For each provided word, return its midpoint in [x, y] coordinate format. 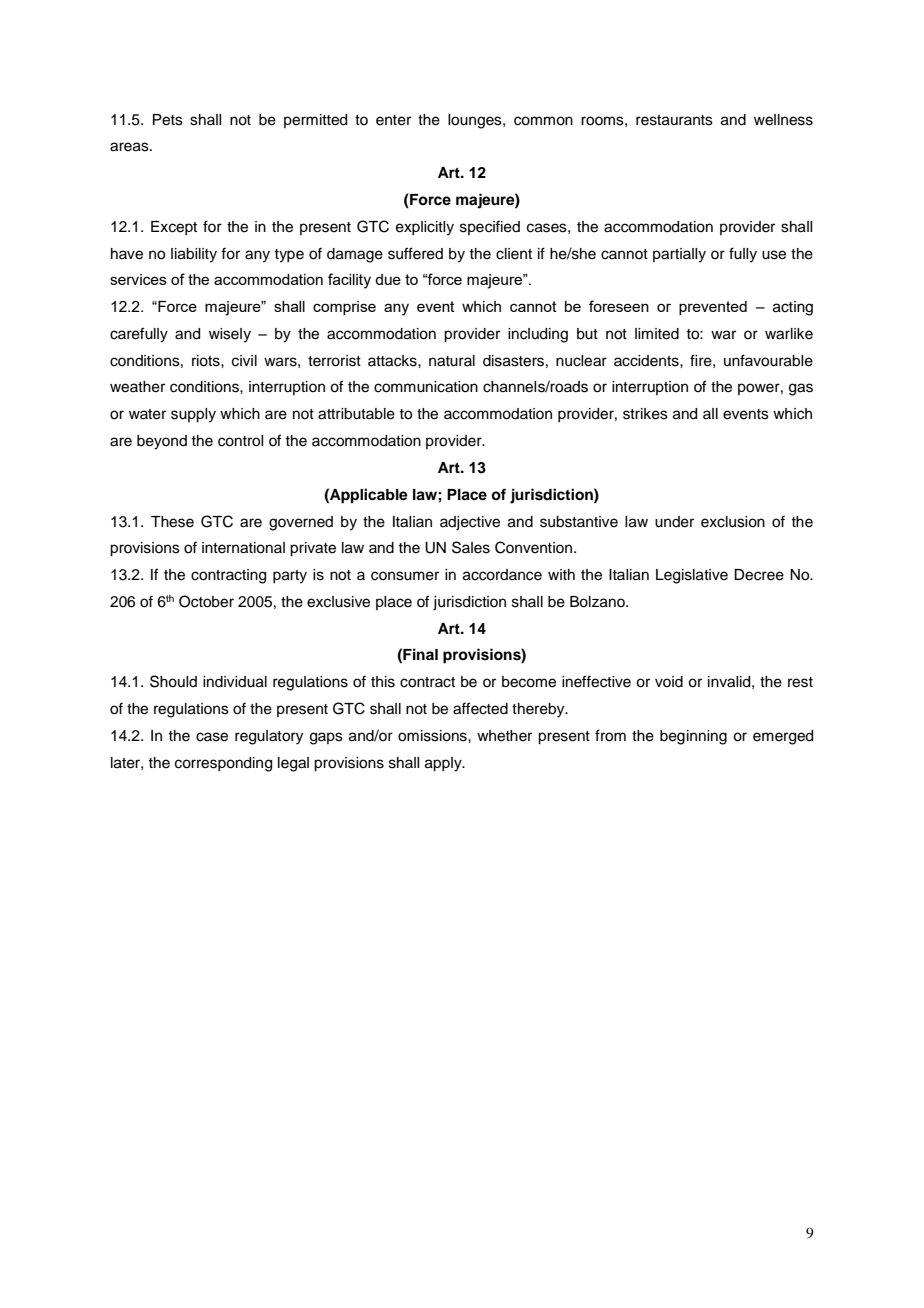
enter [393, 120]
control [240, 441]
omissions [433, 736]
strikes [645, 414]
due [388, 279]
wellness [783, 120]
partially [679, 255]
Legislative [692, 576]
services [138, 279]
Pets [168, 120]
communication [426, 387]
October [206, 601]
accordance [502, 575]
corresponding [223, 764]
